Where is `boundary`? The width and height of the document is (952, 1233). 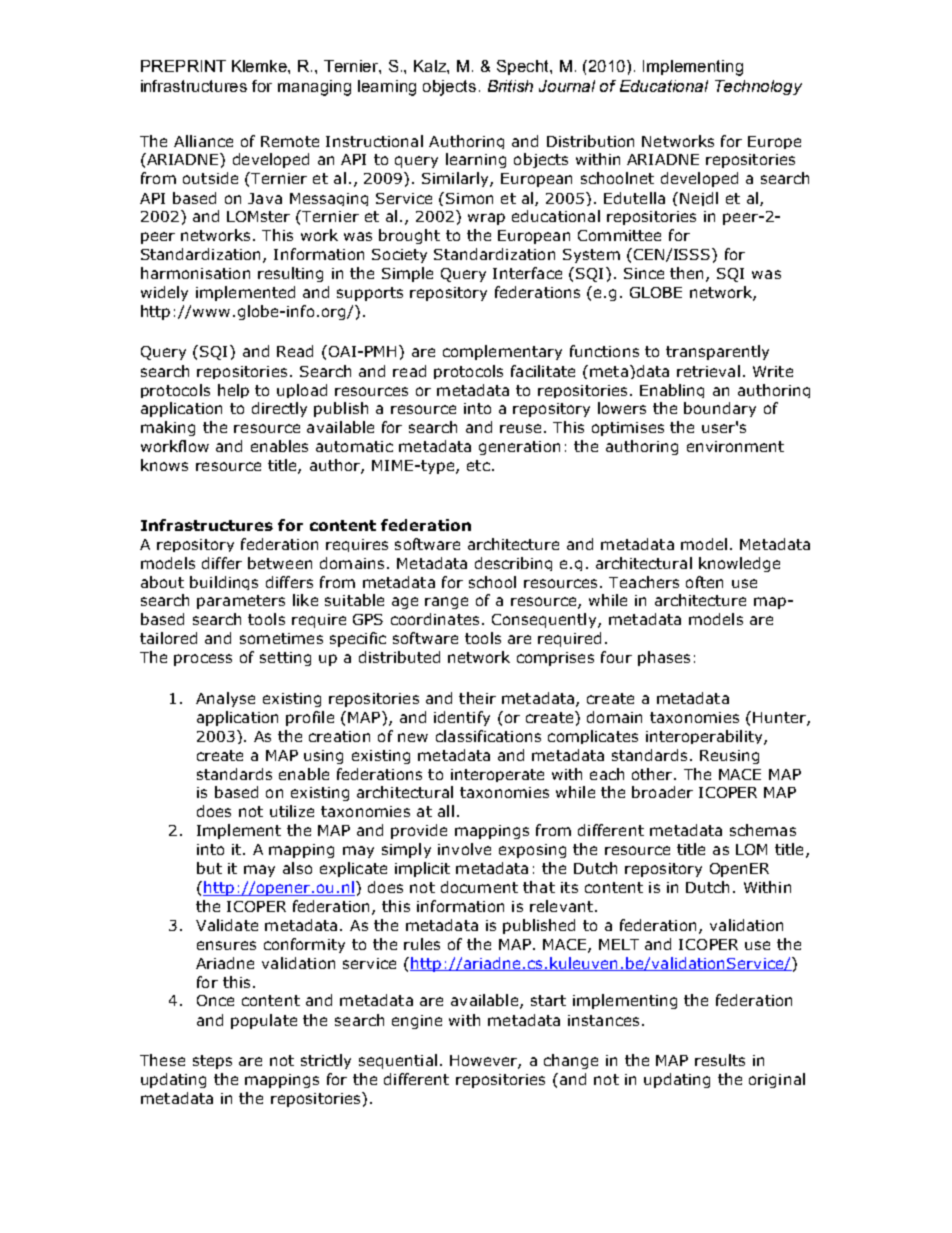
boundary is located at coordinates (720, 409).
